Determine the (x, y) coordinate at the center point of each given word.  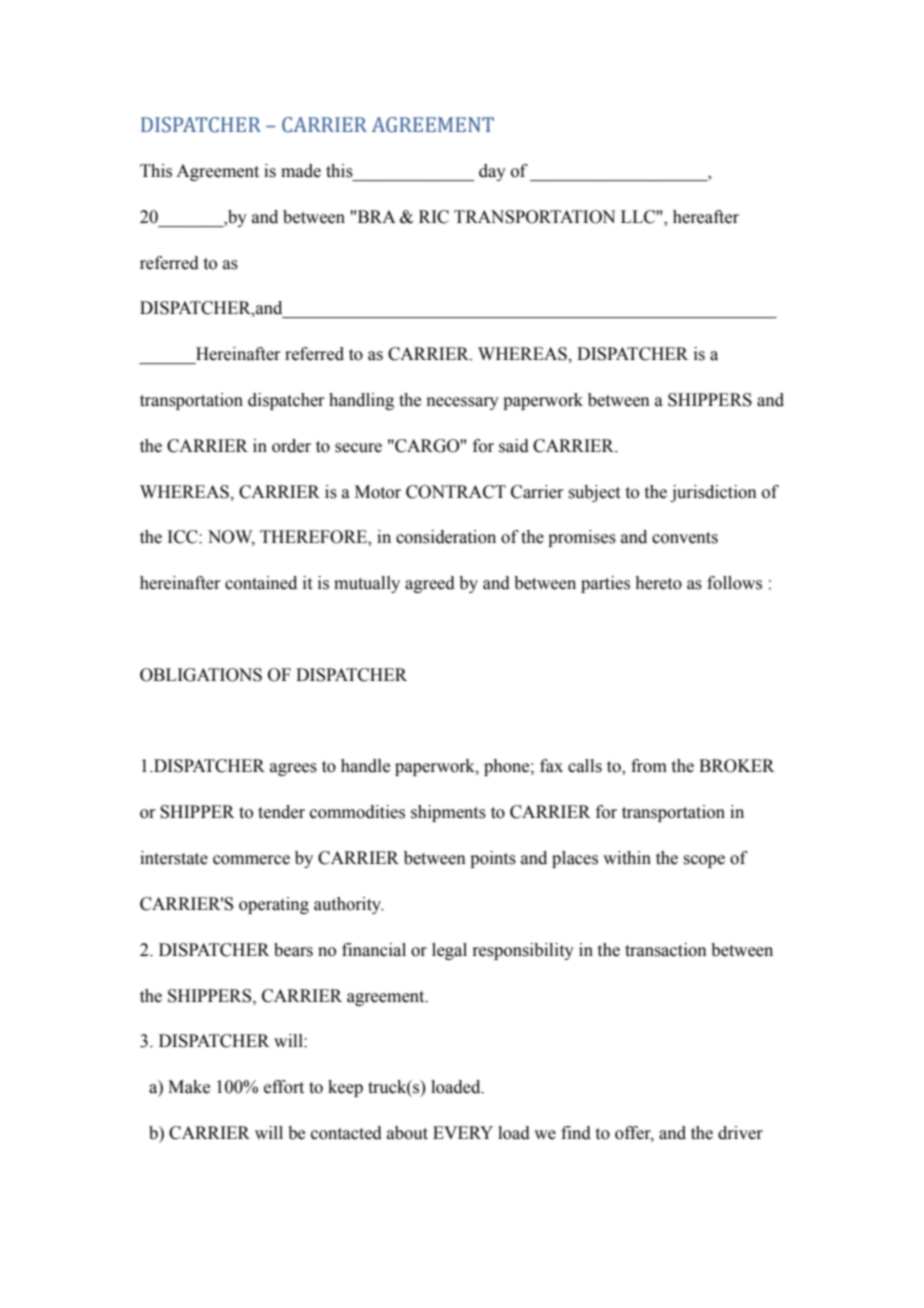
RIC (434, 217)
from (649, 766)
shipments (448, 813)
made (301, 171)
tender (281, 812)
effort (284, 1087)
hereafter (706, 217)
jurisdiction (713, 493)
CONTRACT (456, 492)
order (291, 446)
